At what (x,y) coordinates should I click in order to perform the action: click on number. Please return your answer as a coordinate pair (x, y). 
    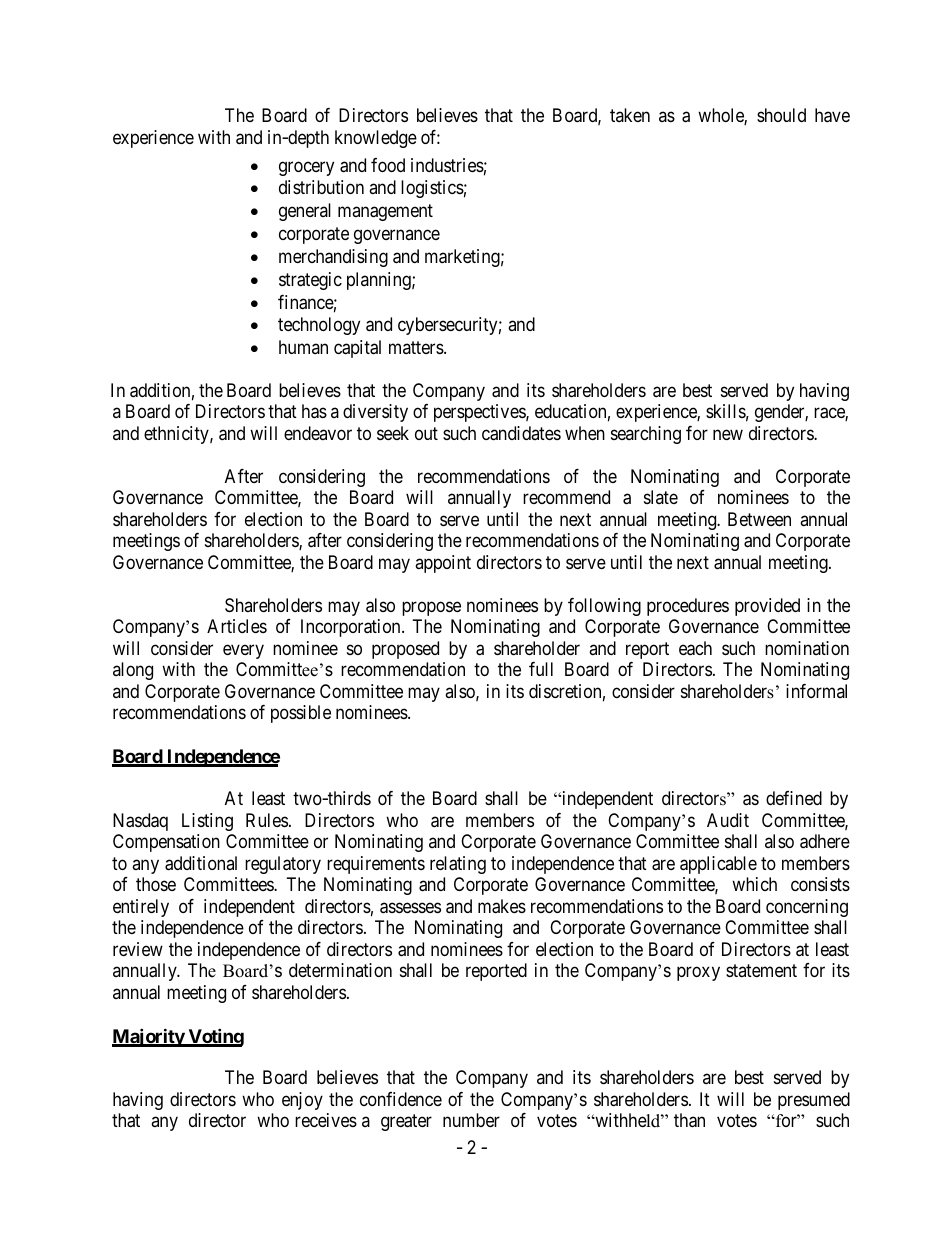
    Looking at the image, I should click on (471, 1120).
